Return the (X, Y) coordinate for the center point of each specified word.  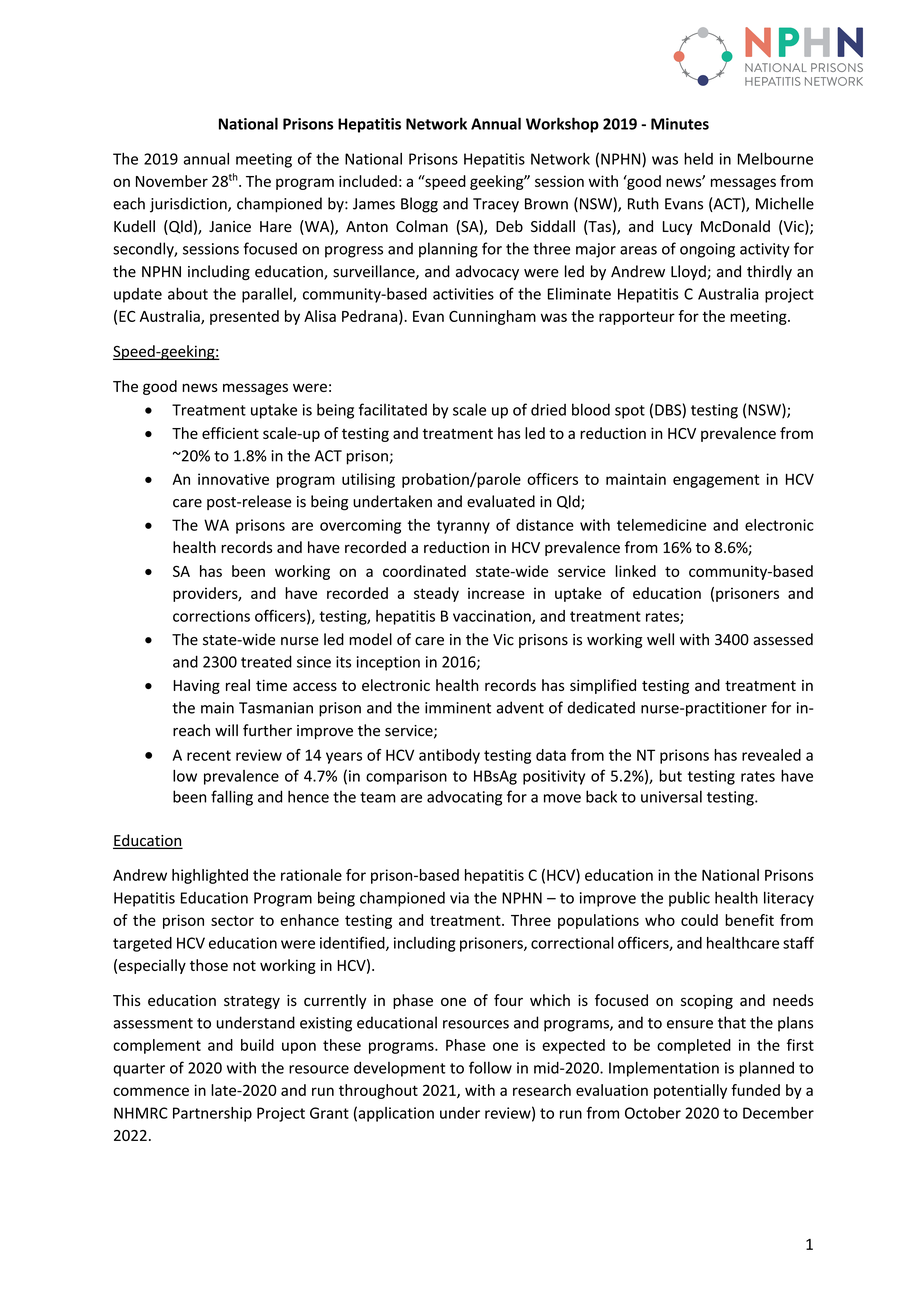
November (172, 181)
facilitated (393, 409)
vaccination (493, 617)
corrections (211, 616)
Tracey (496, 205)
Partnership (212, 1114)
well (660, 639)
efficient (230, 433)
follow (490, 1067)
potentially (690, 1091)
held (698, 158)
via (459, 898)
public (689, 899)
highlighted (210, 876)
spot (630, 412)
